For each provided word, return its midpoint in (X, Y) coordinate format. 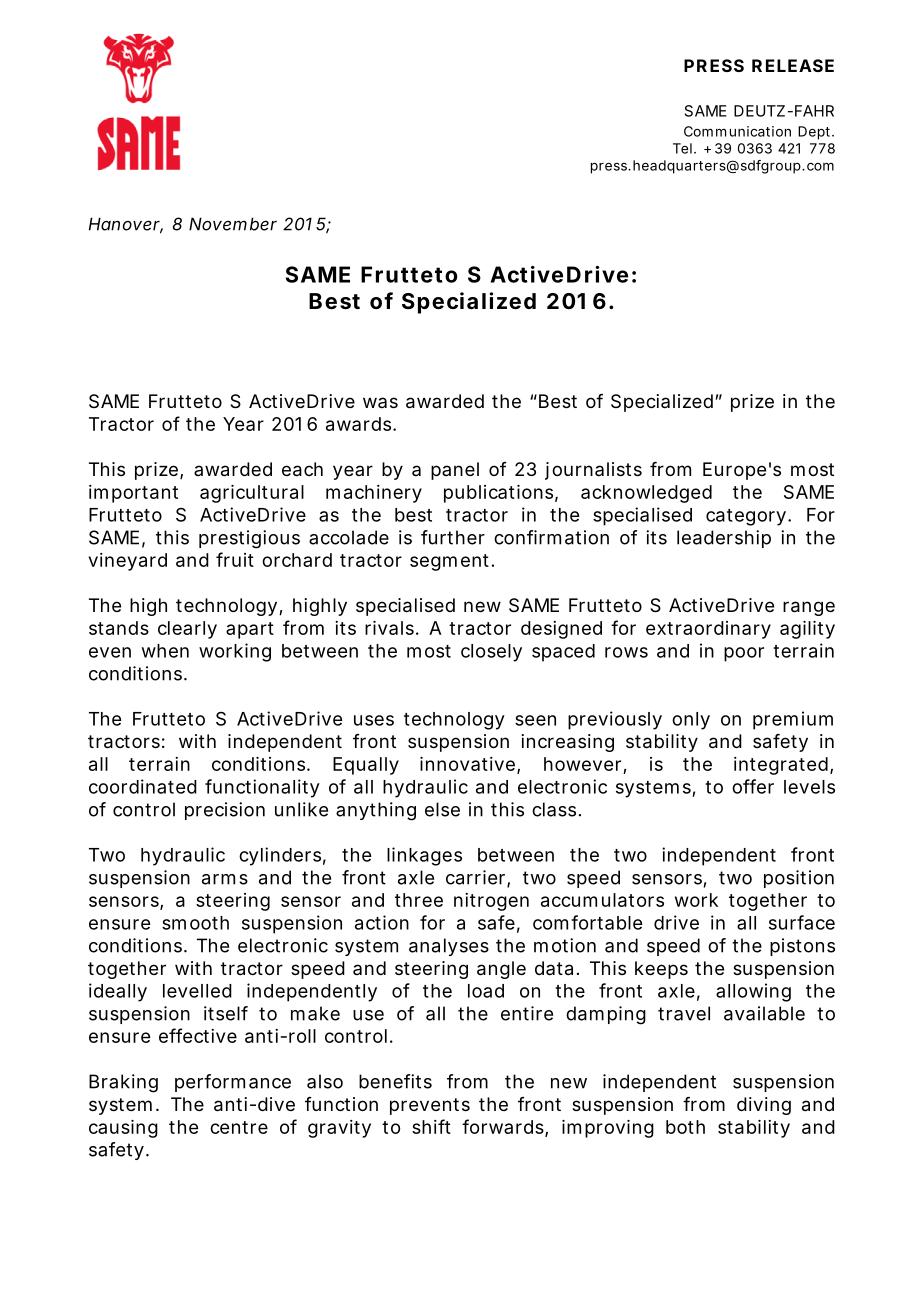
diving (764, 1106)
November (233, 224)
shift (431, 1126)
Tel (682, 148)
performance (233, 1083)
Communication (737, 131)
